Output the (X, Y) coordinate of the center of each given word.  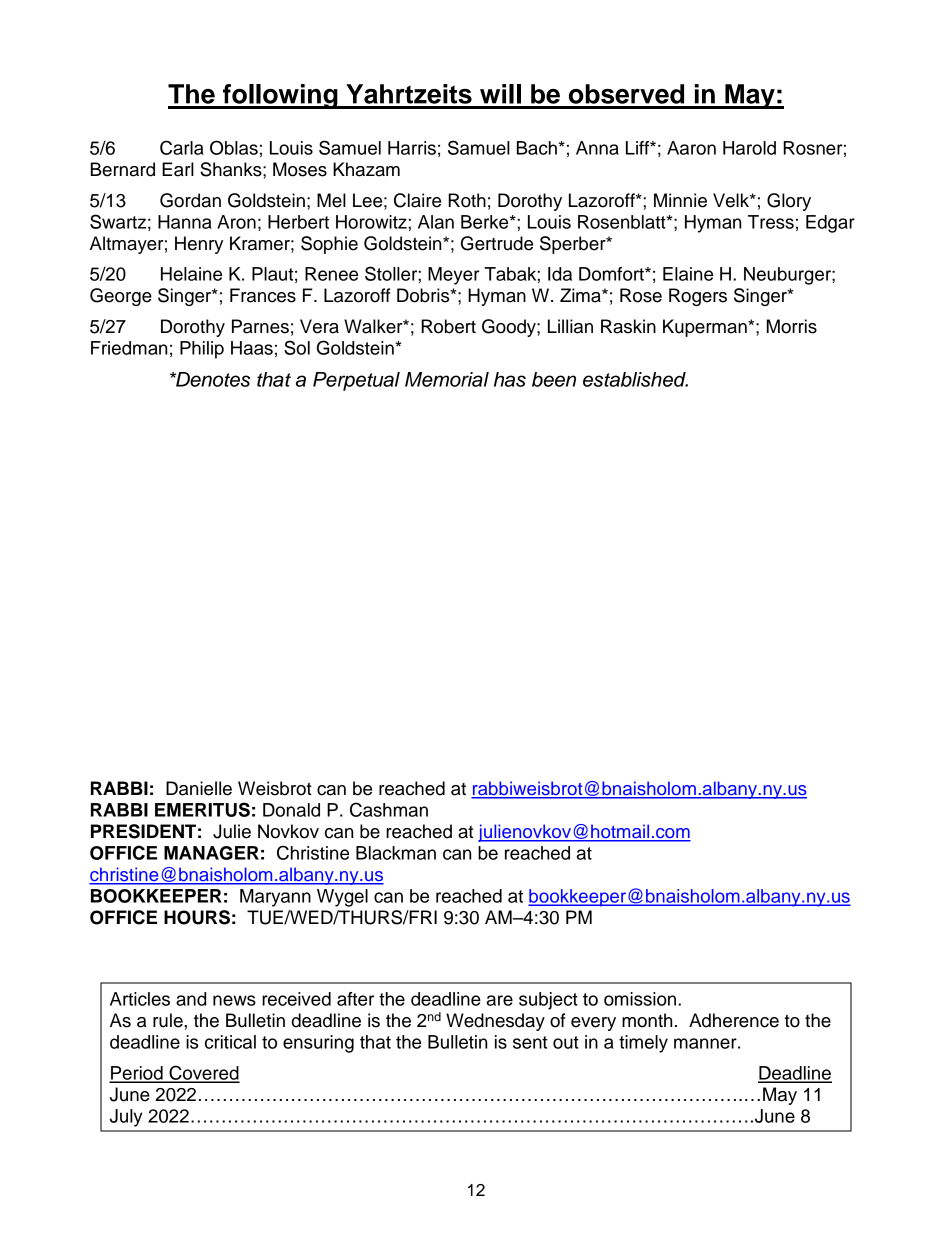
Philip (202, 350)
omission (641, 999)
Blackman (396, 853)
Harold (749, 148)
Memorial (447, 379)
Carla (182, 147)
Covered (203, 1073)
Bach (537, 148)
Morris (792, 326)
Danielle (199, 788)
